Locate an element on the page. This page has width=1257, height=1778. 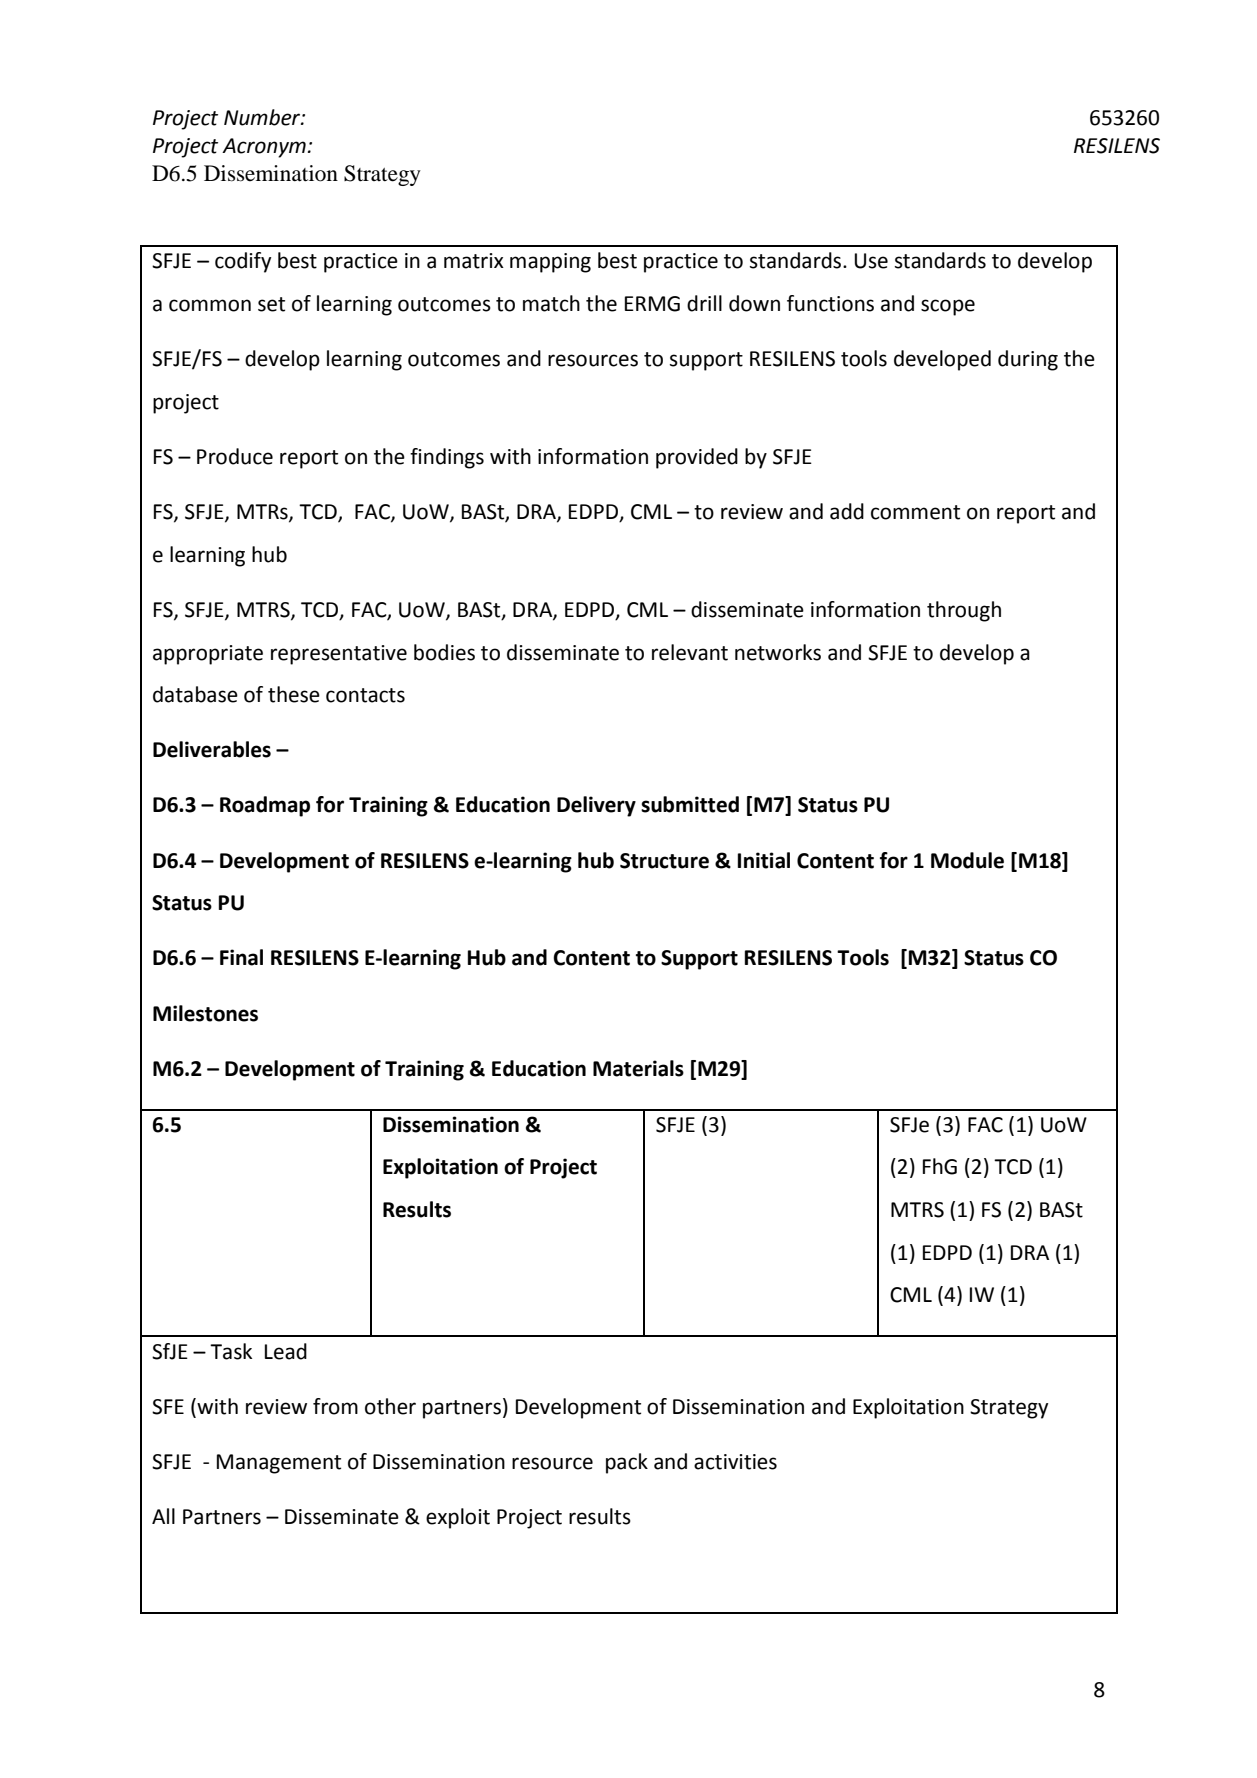
Materials is located at coordinates (638, 1068).
